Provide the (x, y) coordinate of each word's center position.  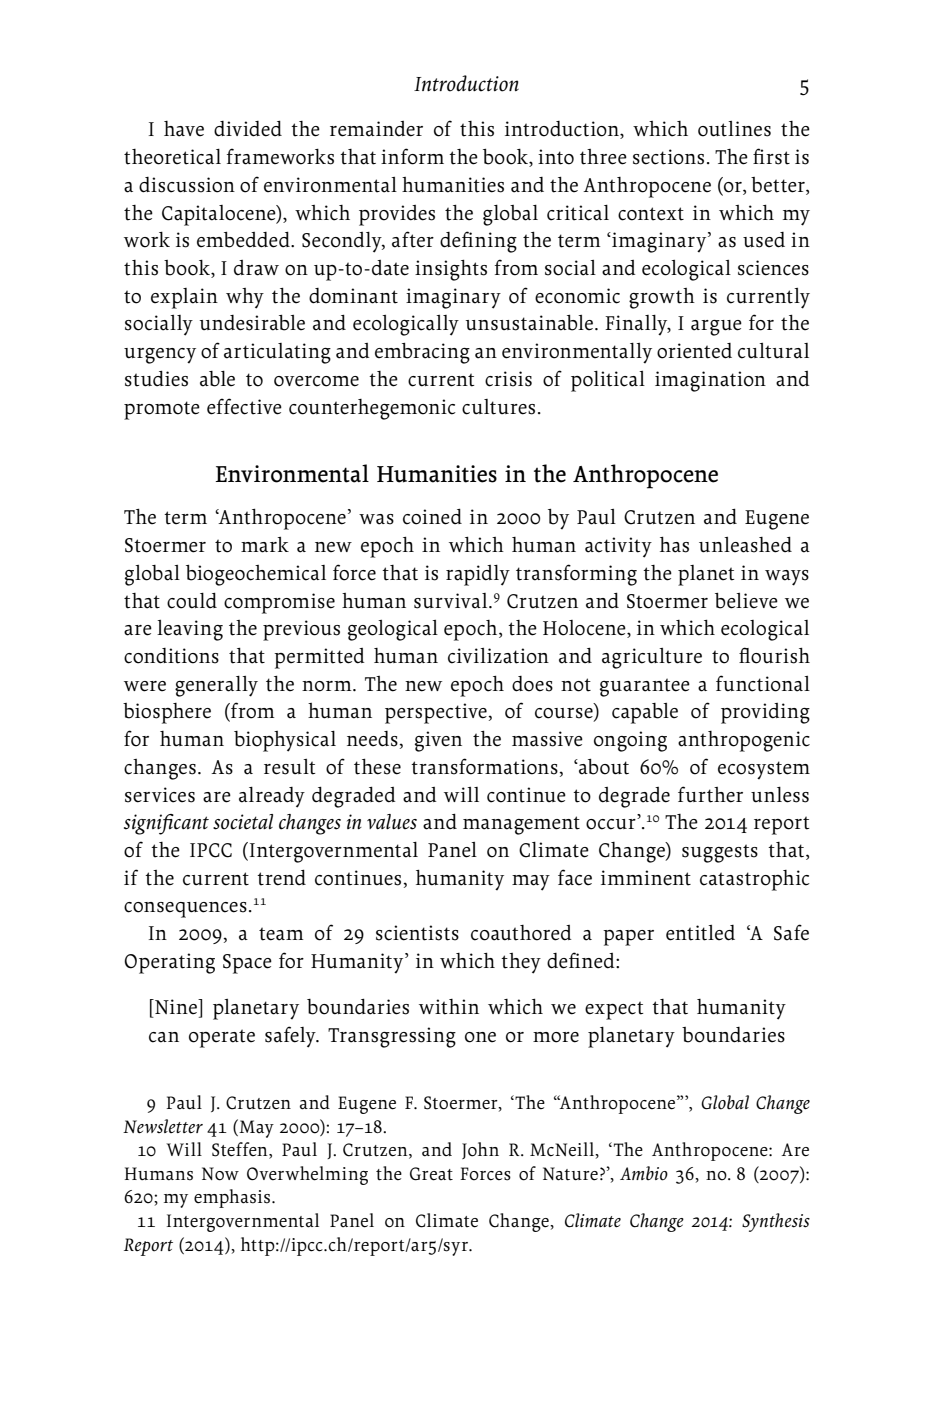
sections (668, 157)
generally (216, 686)
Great (431, 1174)
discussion (187, 185)
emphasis (233, 1198)
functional (763, 683)
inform (412, 156)
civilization (498, 656)
